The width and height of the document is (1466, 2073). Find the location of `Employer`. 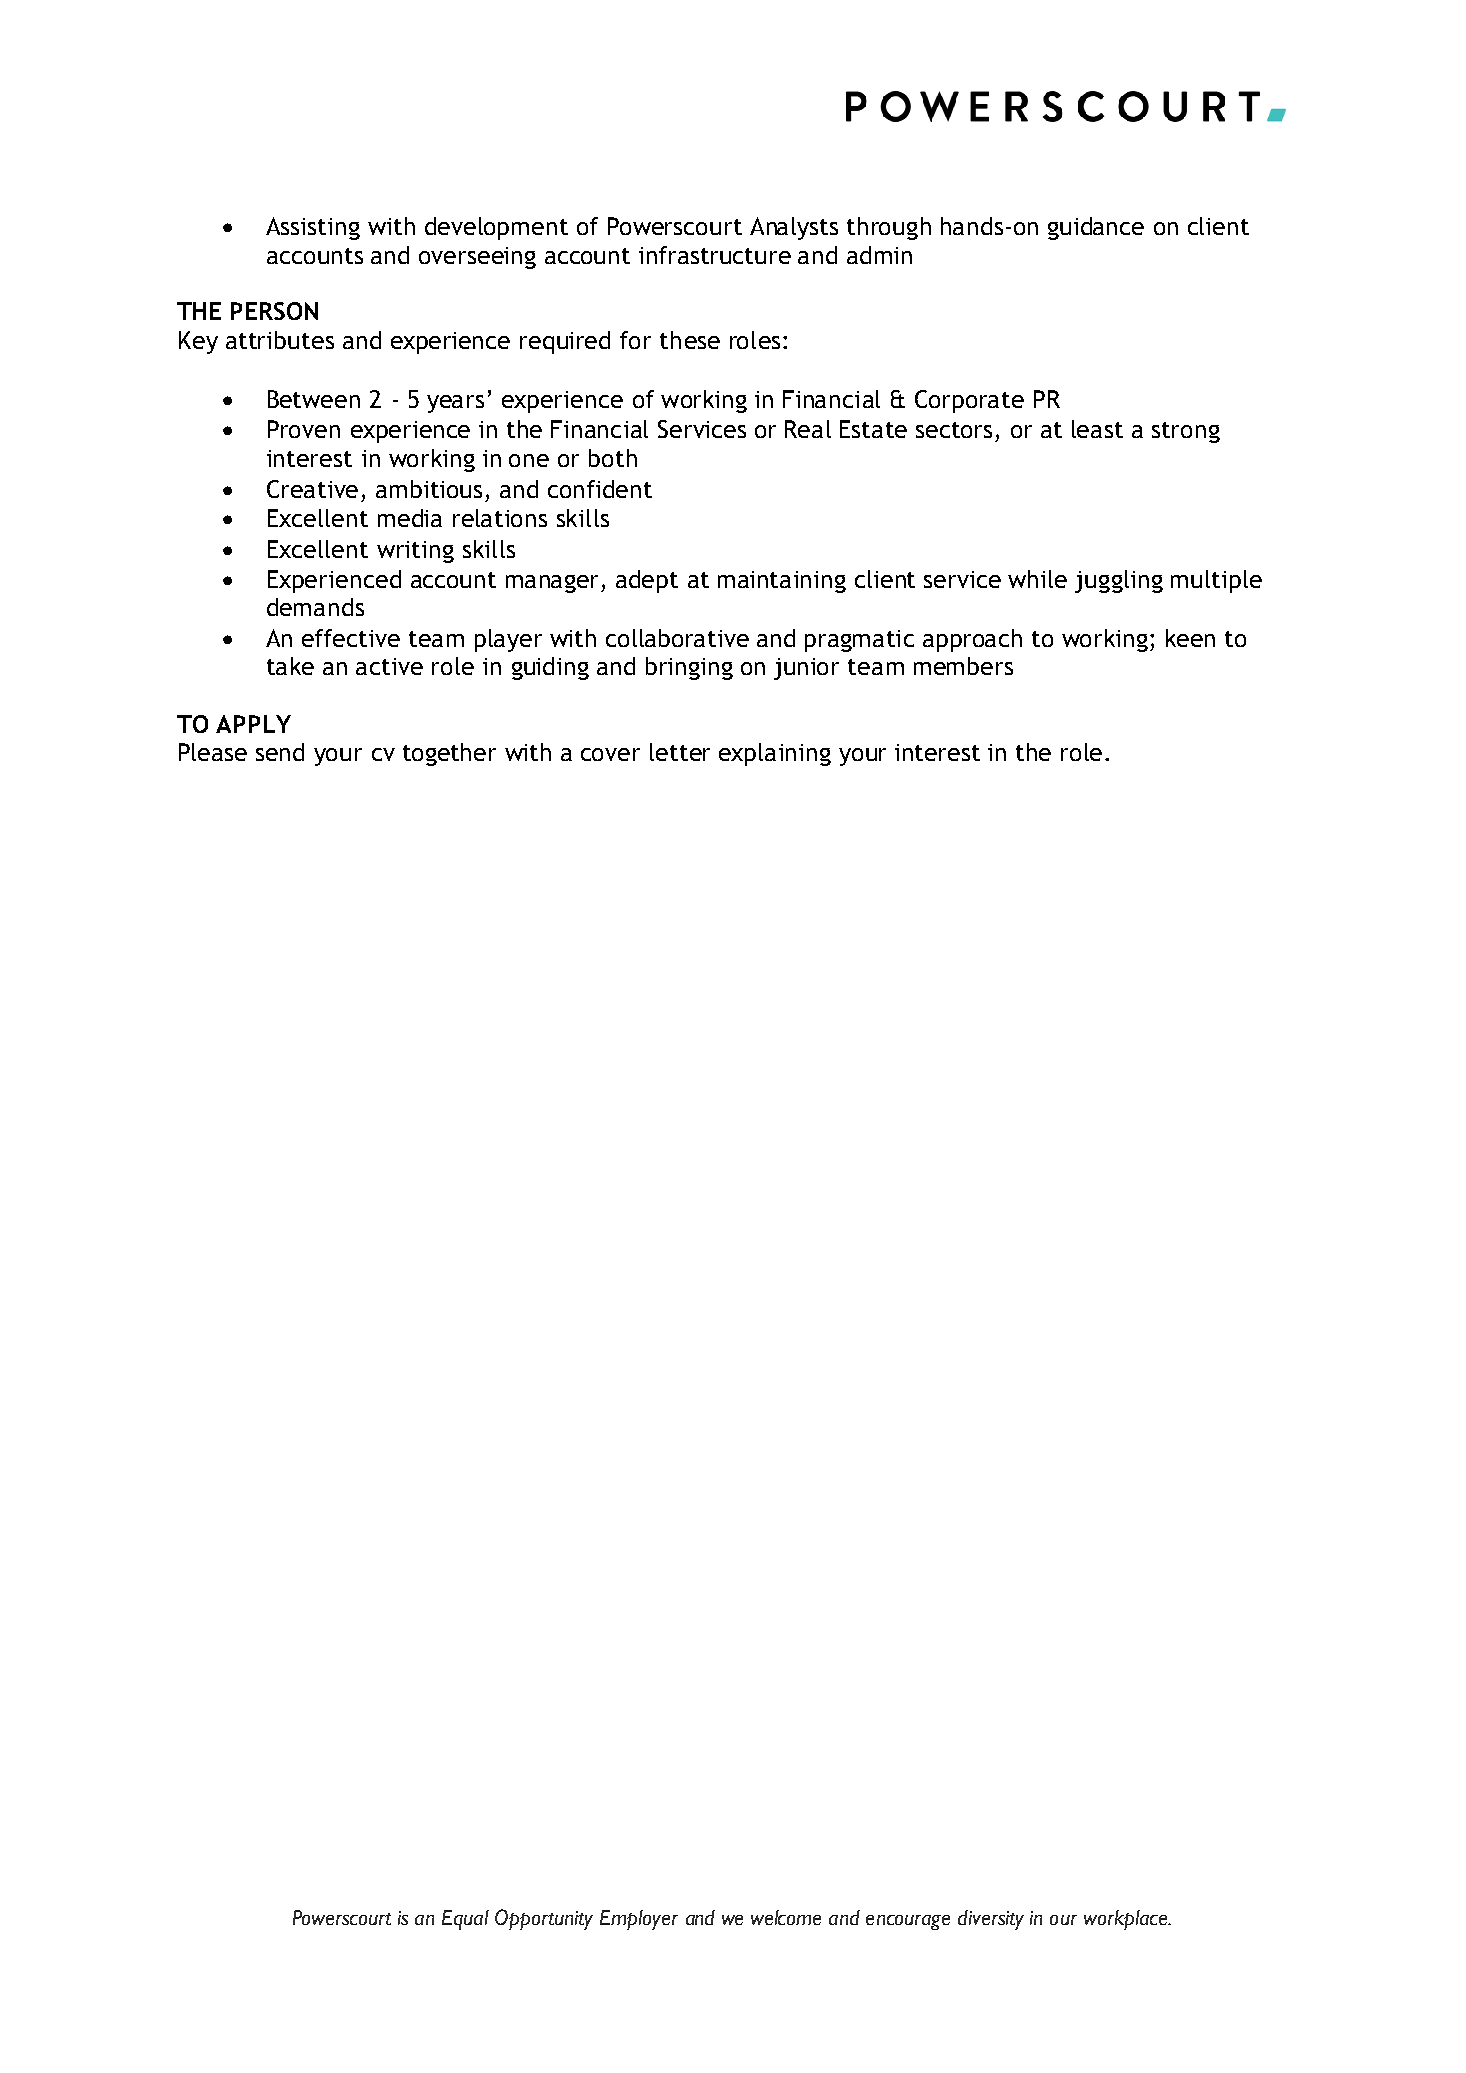

Employer is located at coordinates (639, 1920).
